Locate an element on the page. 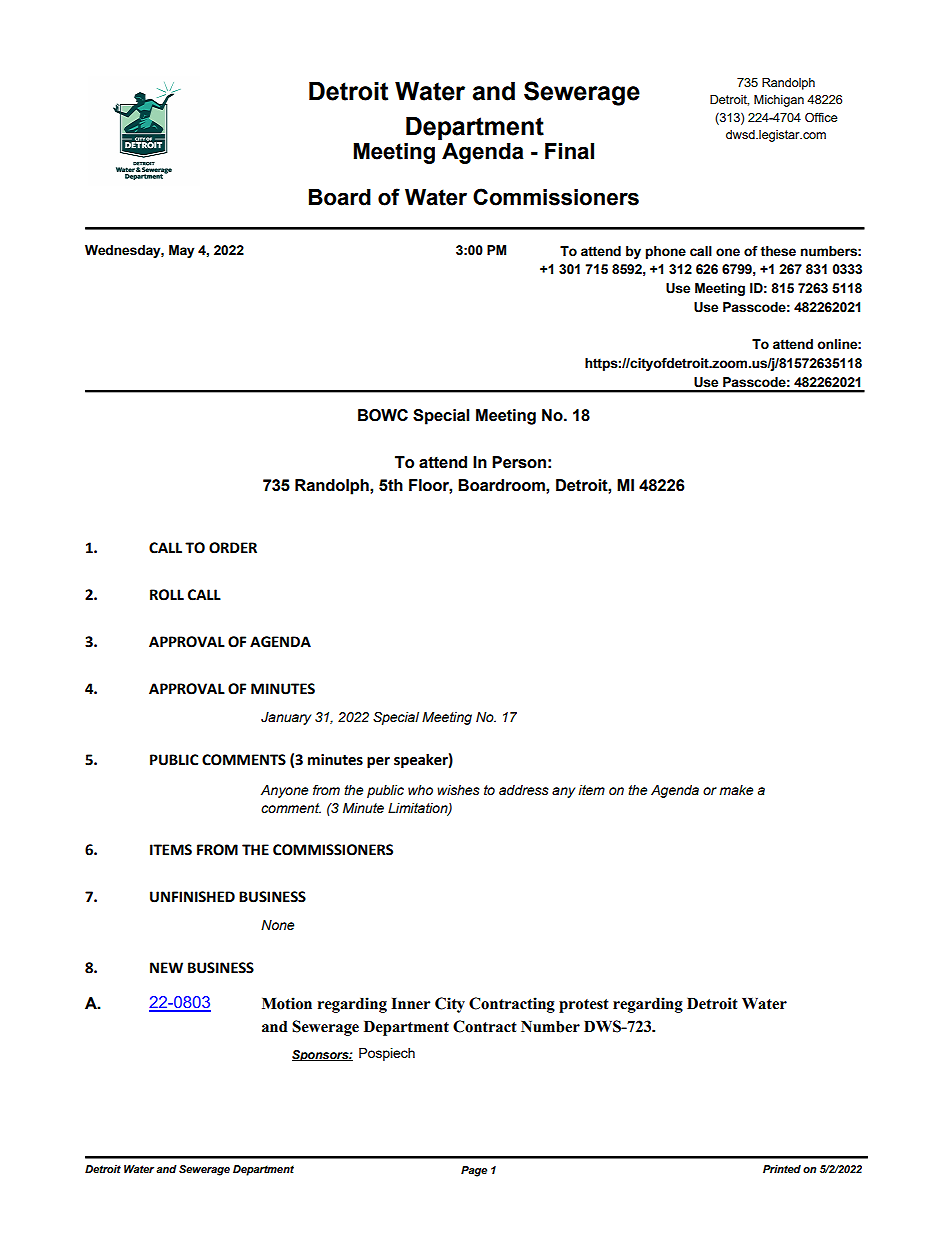  May is located at coordinates (182, 251).
